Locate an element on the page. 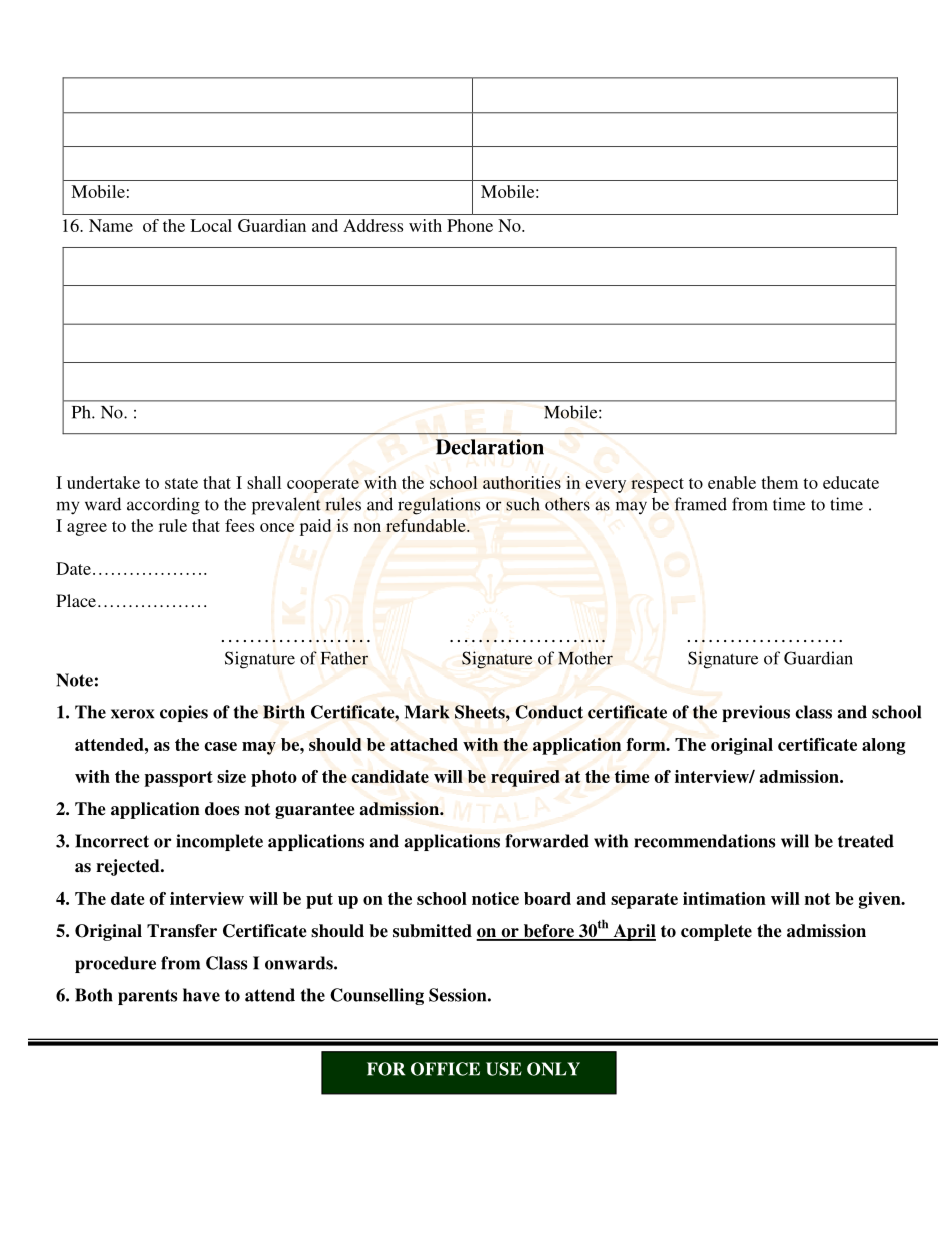  parents is located at coordinates (147, 997).
